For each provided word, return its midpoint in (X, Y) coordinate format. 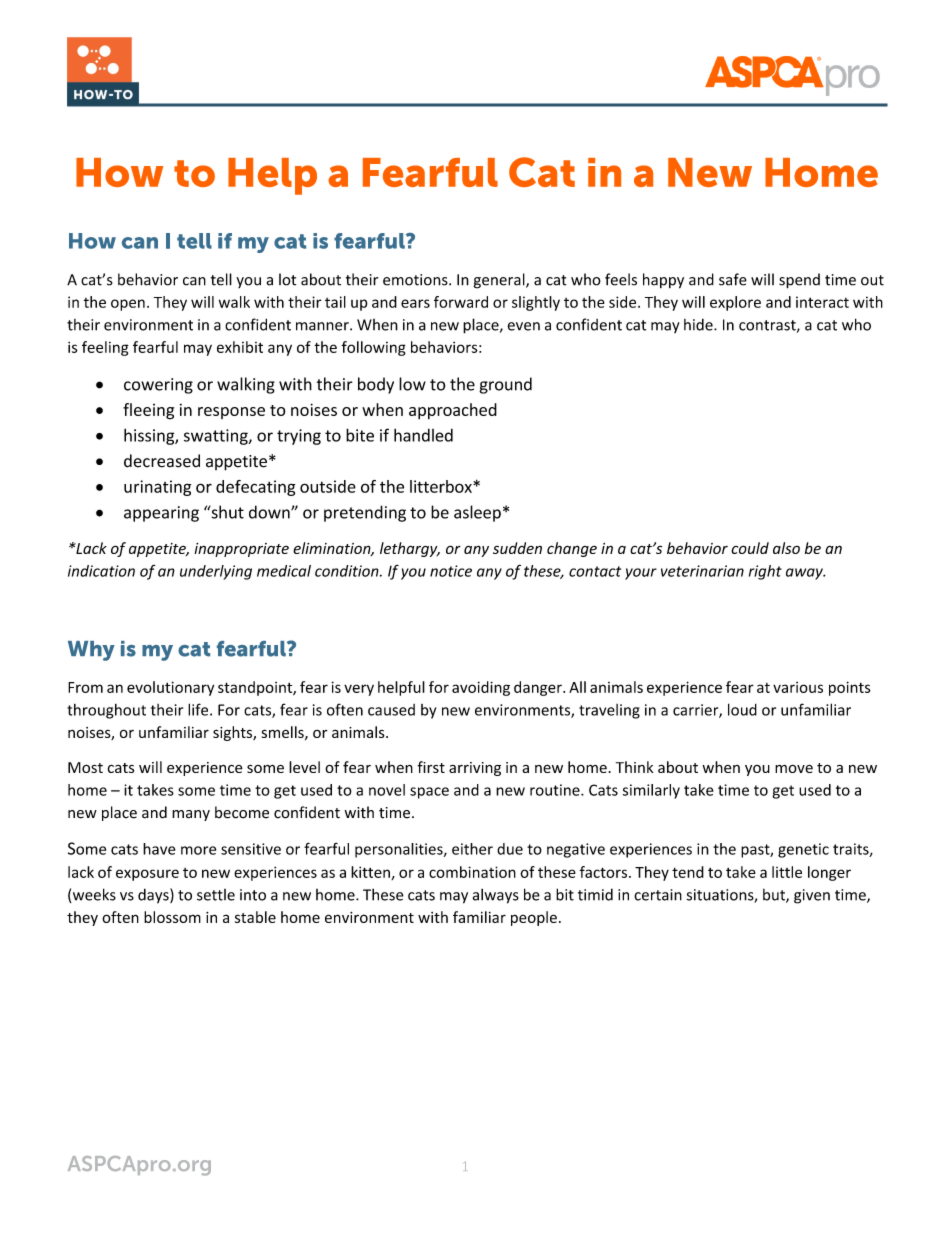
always (496, 896)
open (128, 305)
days (154, 896)
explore (735, 303)
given (812, 896)
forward (461, 302)
